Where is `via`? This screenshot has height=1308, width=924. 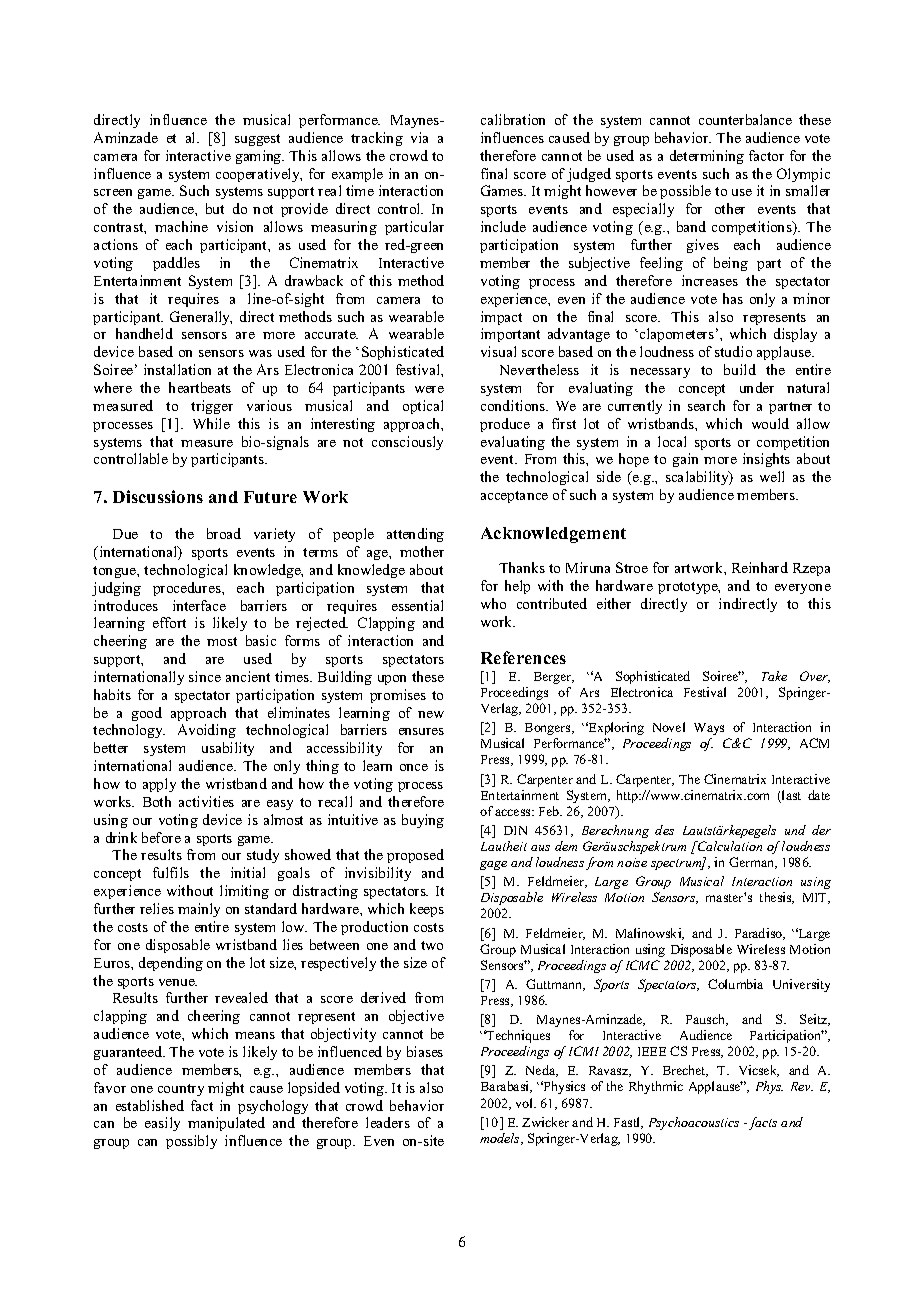
via is located at coordinates (419, 137).
